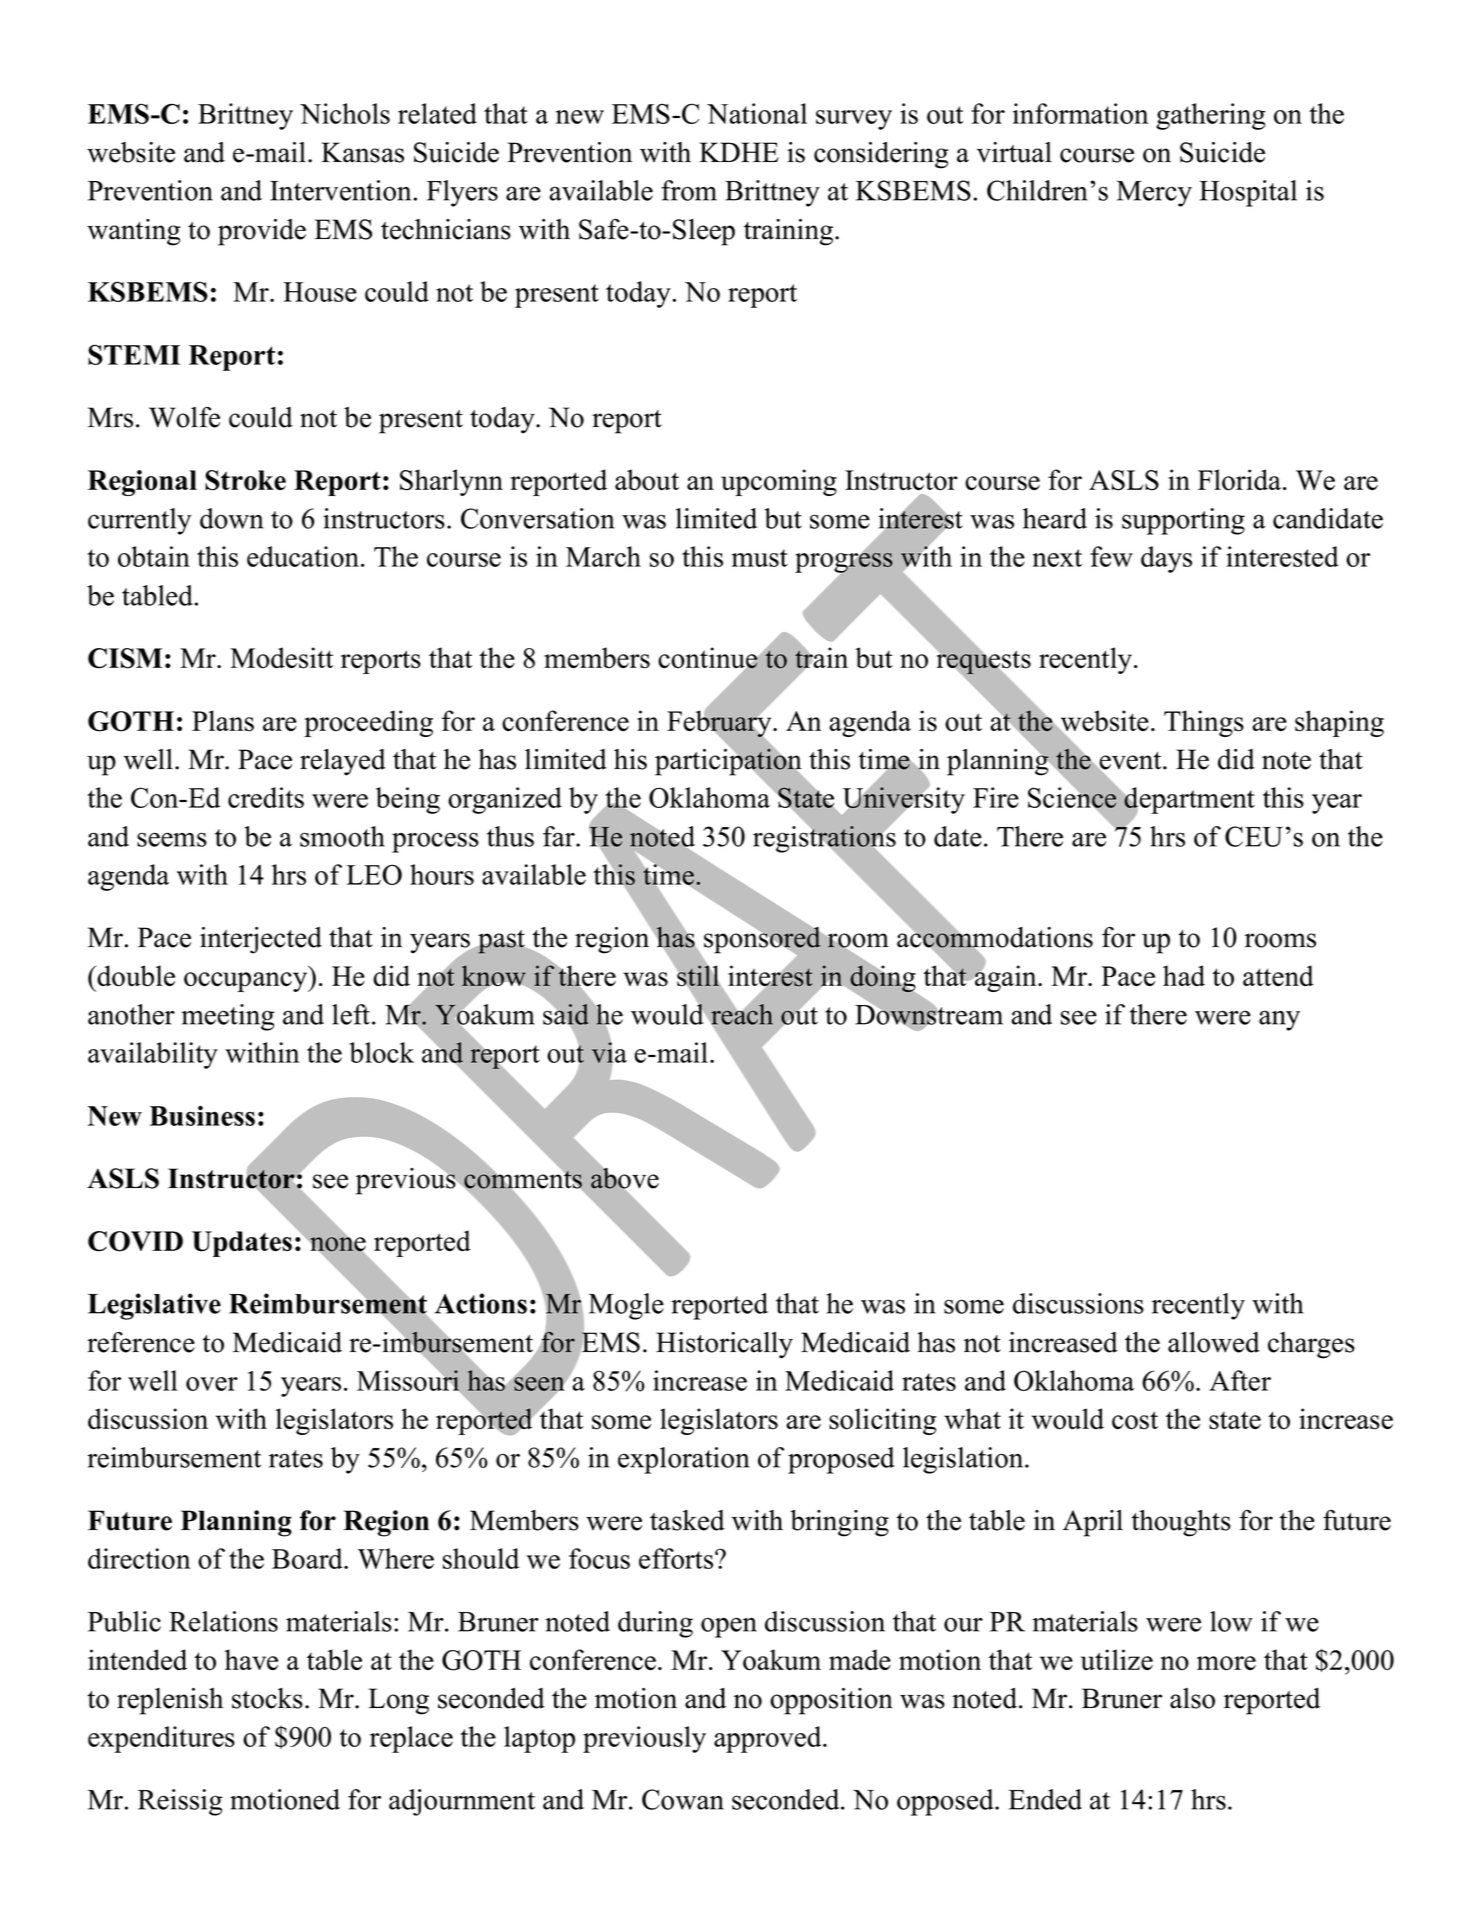 Image resolution: width=1484 pixels, height=1920 pixels. What do you see at coordinates (724, 1345) in the image?
I see `Historically` at bounding box center [724, 1345].
